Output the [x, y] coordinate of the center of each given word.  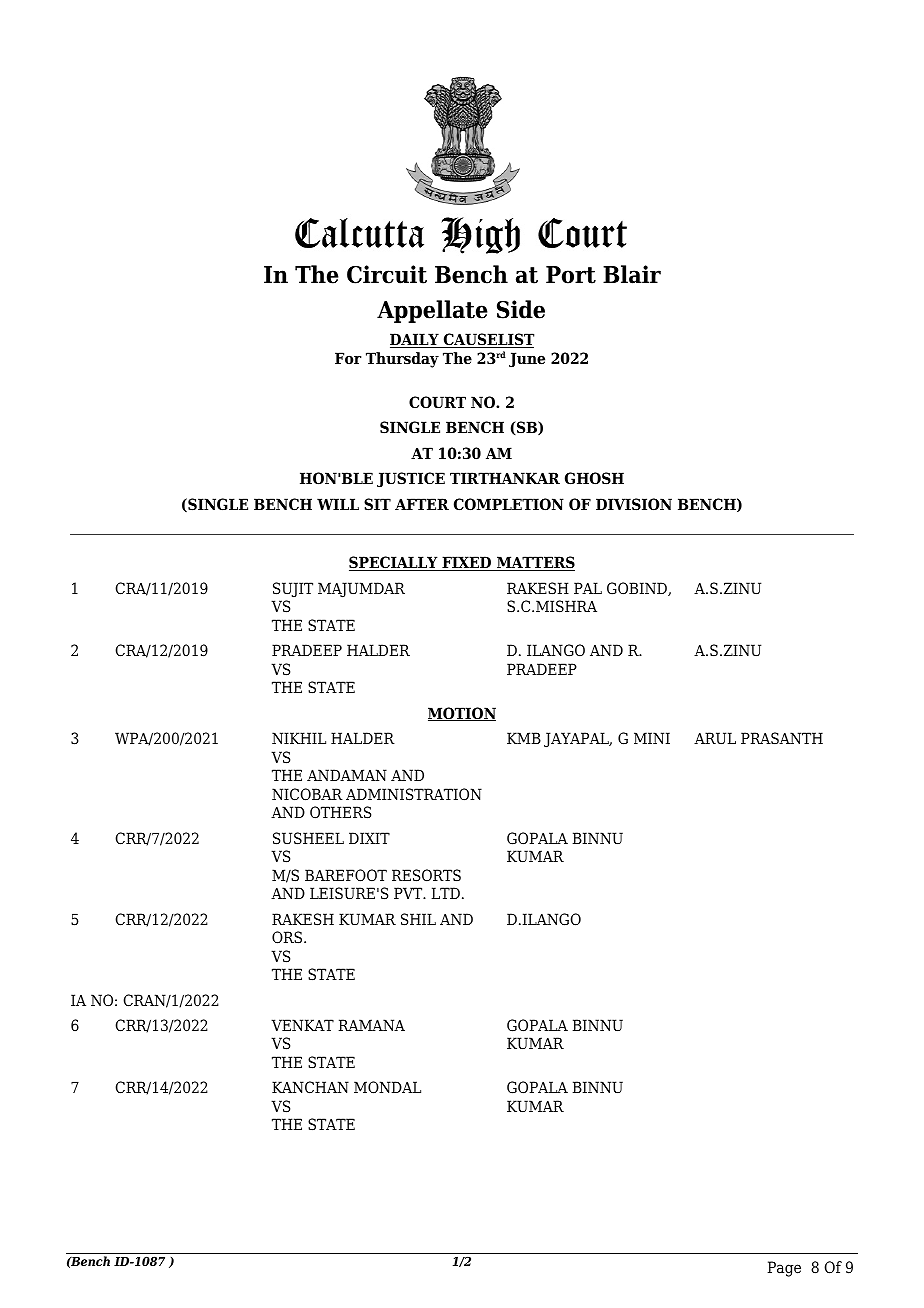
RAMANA [372, 1025]
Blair [632, 274]
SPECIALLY [394, 563]
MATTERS [535, 563]
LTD [446, 893]
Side [521, 309]
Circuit [387, 274]
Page [784, 1269]
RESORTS [426, 875]
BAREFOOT [346, 875]
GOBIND [638, 589]
